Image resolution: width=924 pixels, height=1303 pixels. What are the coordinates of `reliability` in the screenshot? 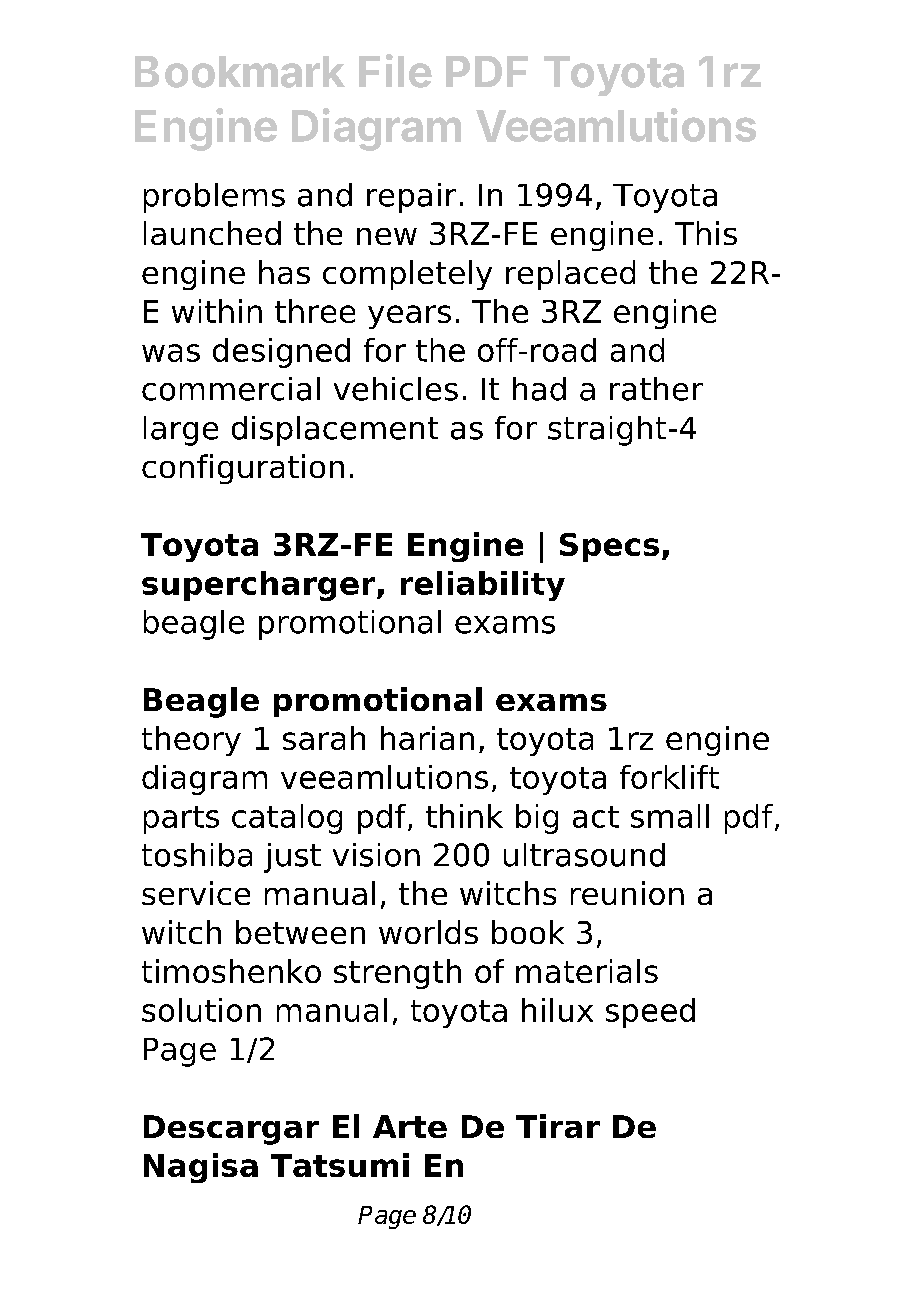 It's located at (483, 586).
